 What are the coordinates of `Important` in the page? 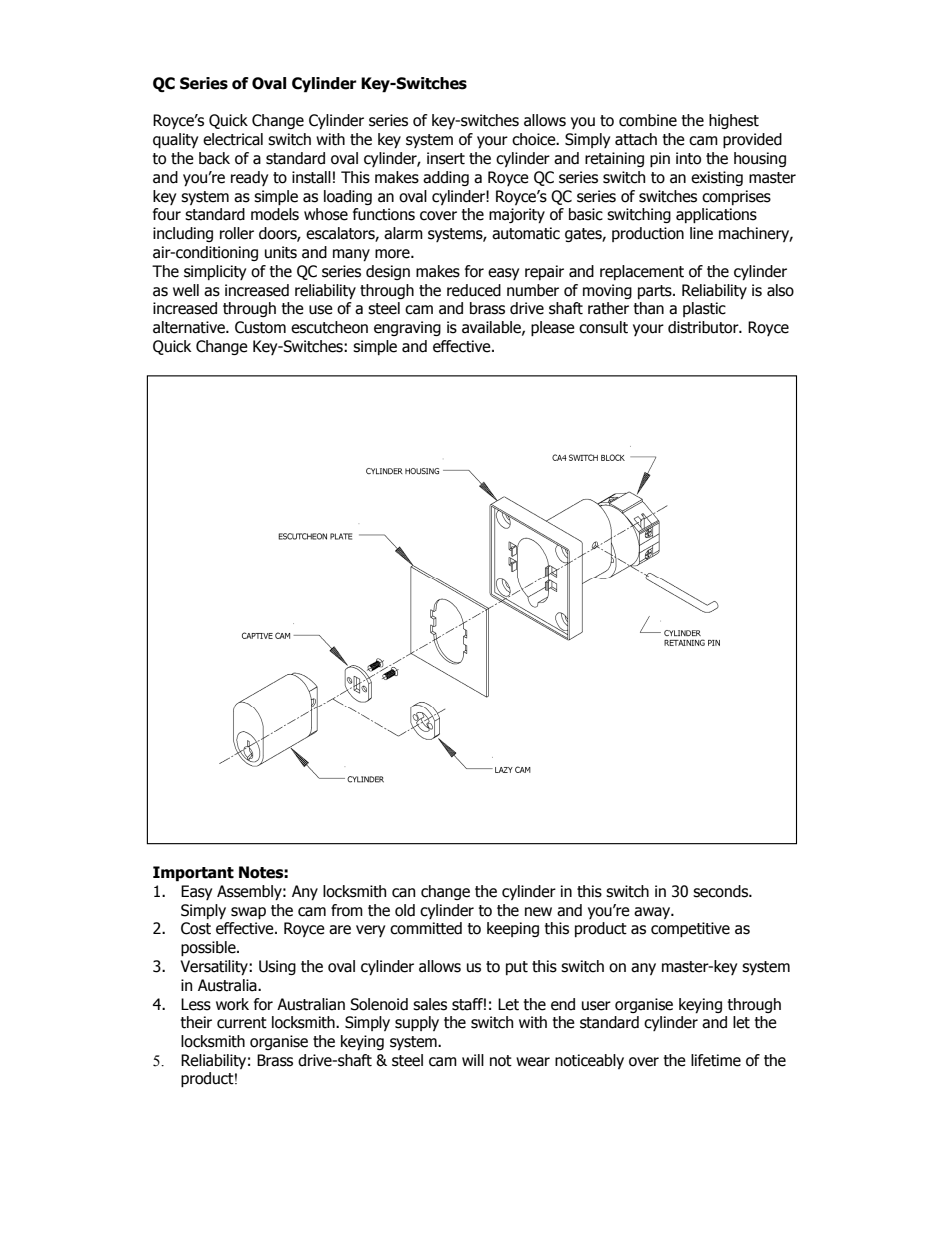 It's located at (193, 874).
